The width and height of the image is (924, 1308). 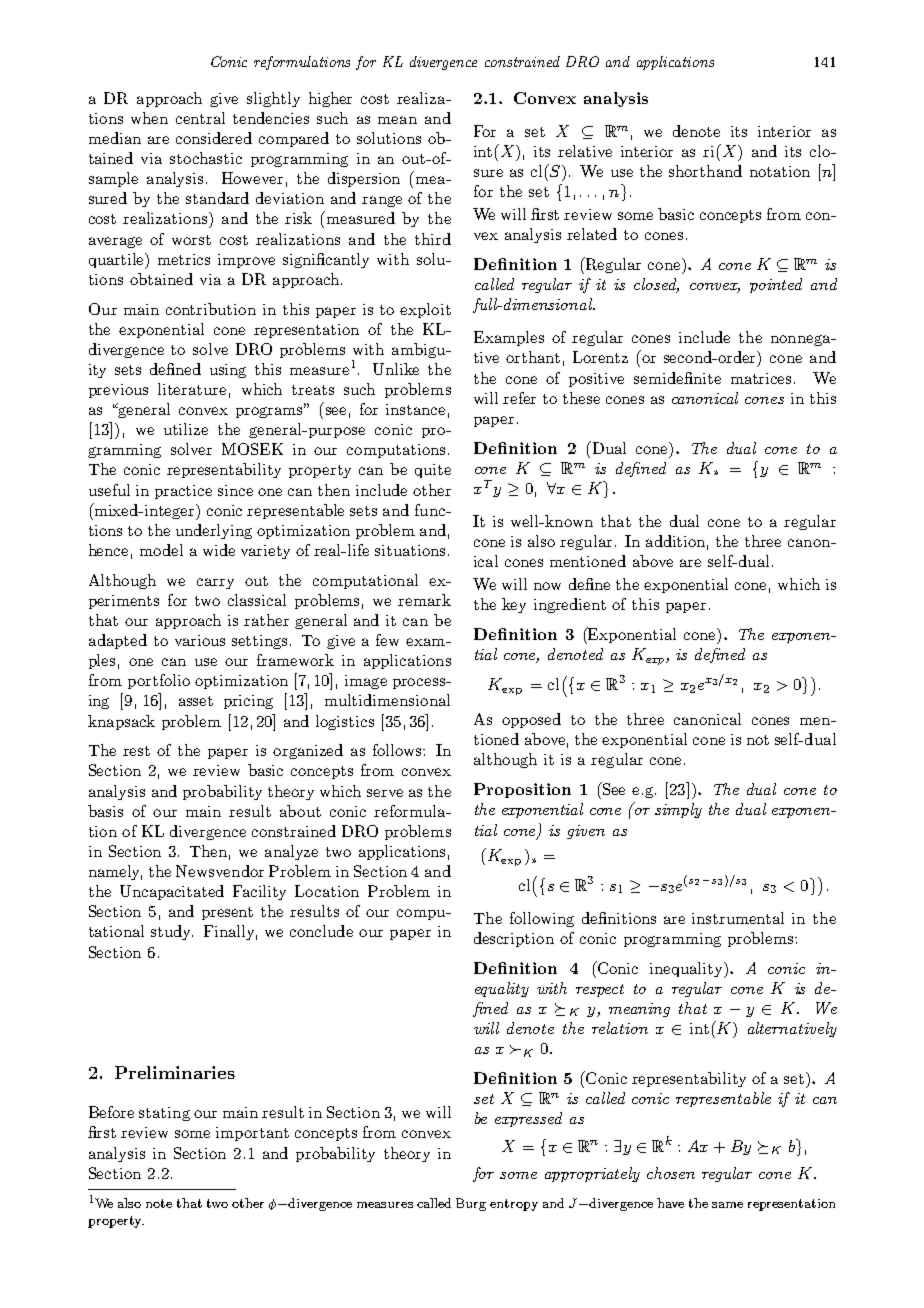 What do you see at coordinates (200, 640) in the image?
I see `various` at bounding box center [200, 640].
